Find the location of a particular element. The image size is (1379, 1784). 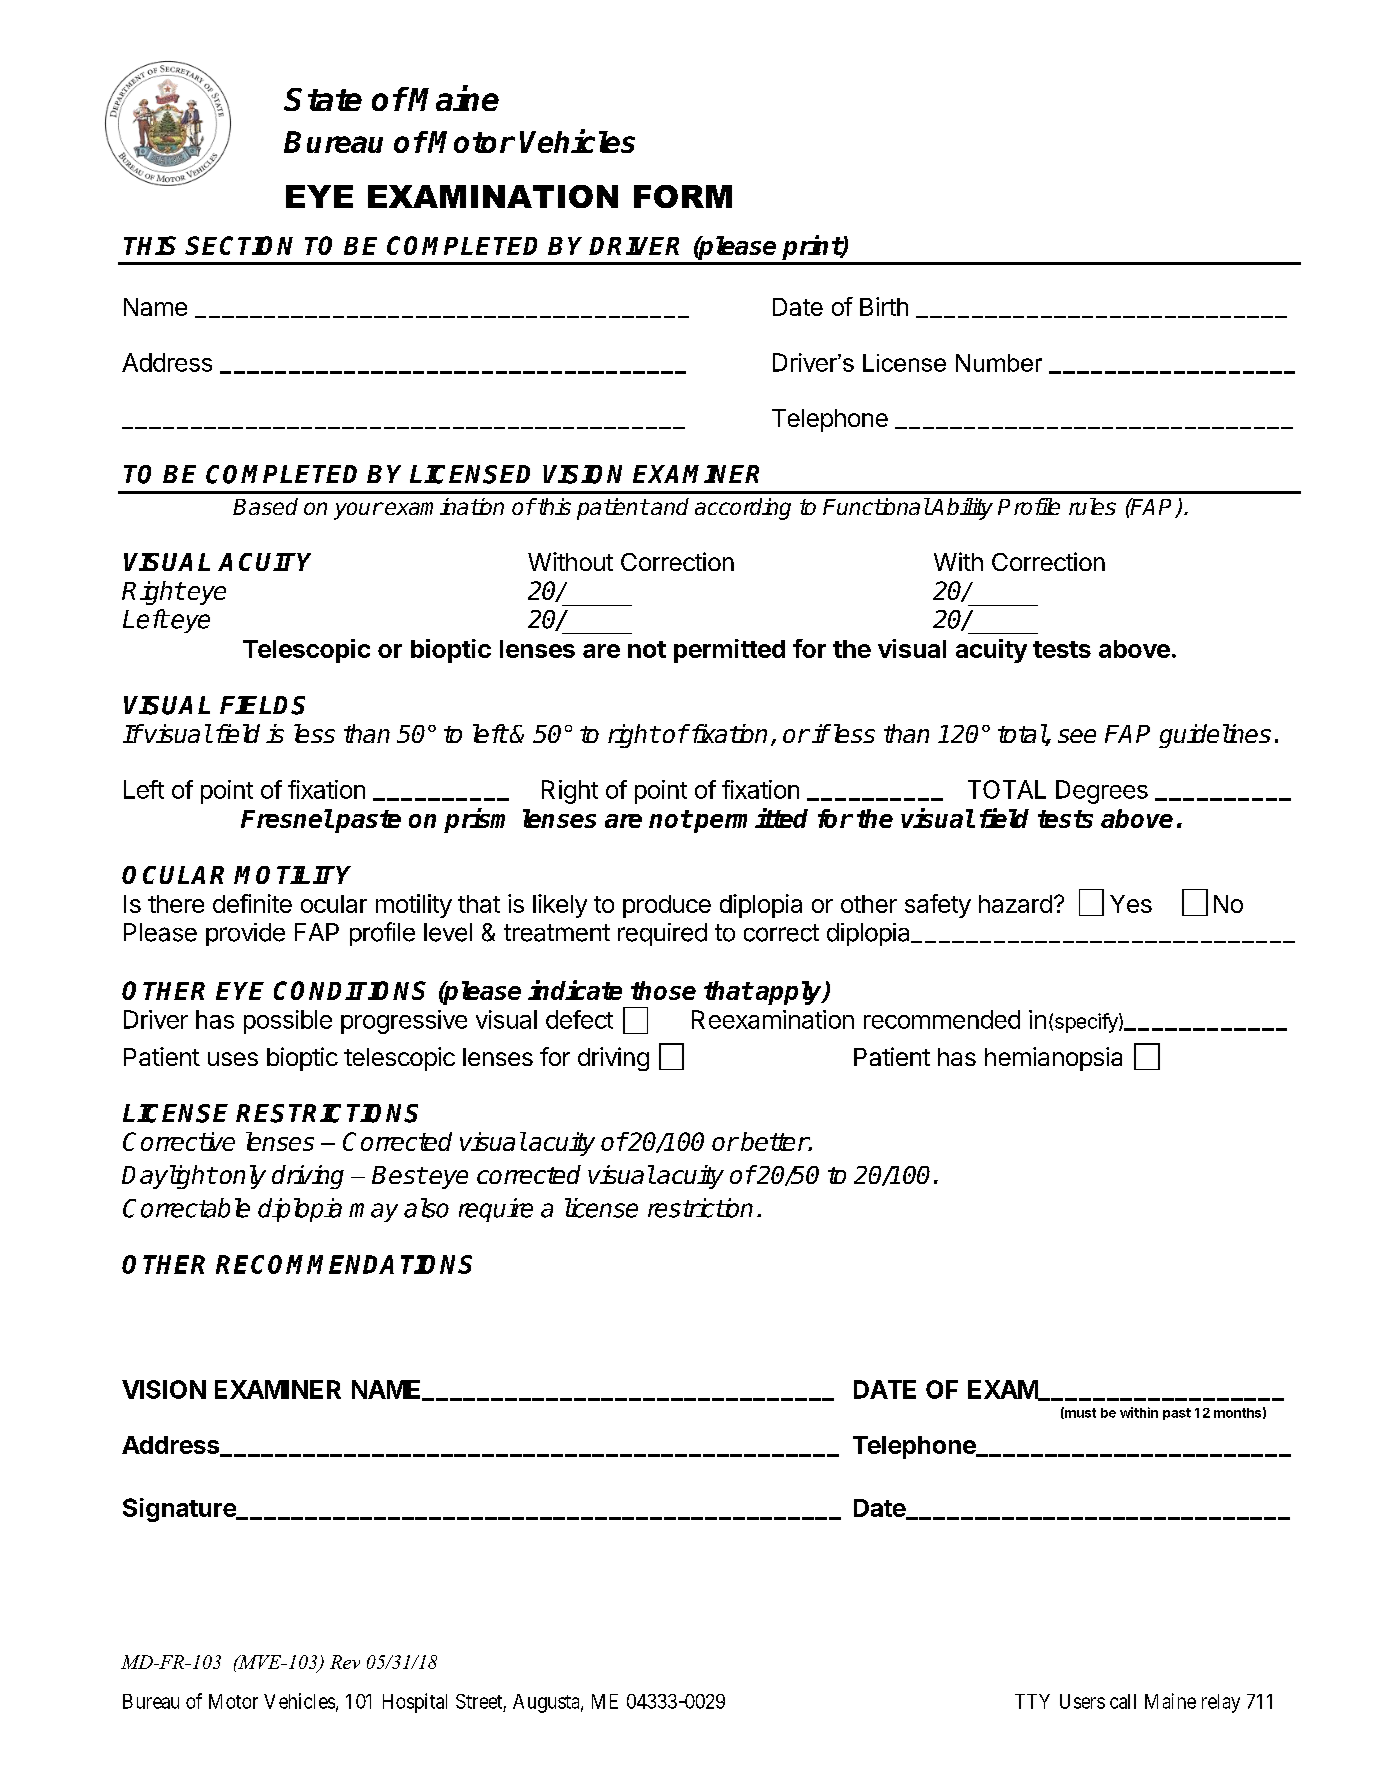

FORM is located at coordinates (683, 196).
